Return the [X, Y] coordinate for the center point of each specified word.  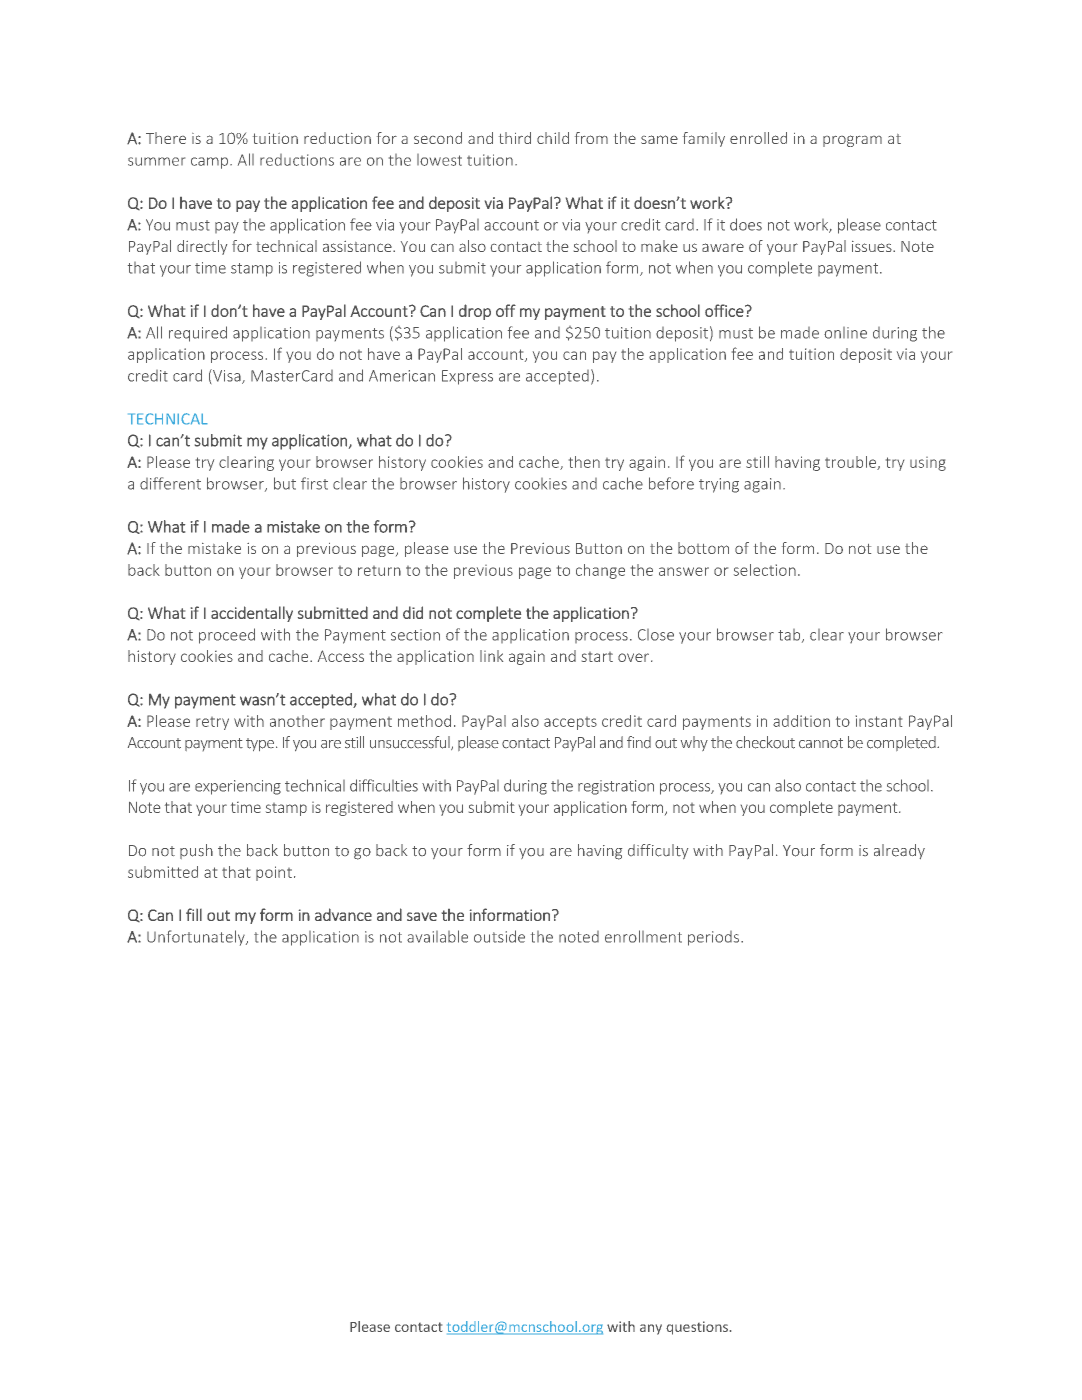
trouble [851, 463]
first [314, 483]
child [553, 138]
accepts [570, 723]
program [852, 141]
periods [715, 938]
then [584, 462]
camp [211, 163]
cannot [821, 743]
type [261, 744]
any [651, 1329]
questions [697, 1328]
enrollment [643, 936]
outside [499, 936]
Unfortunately [197, 938]
